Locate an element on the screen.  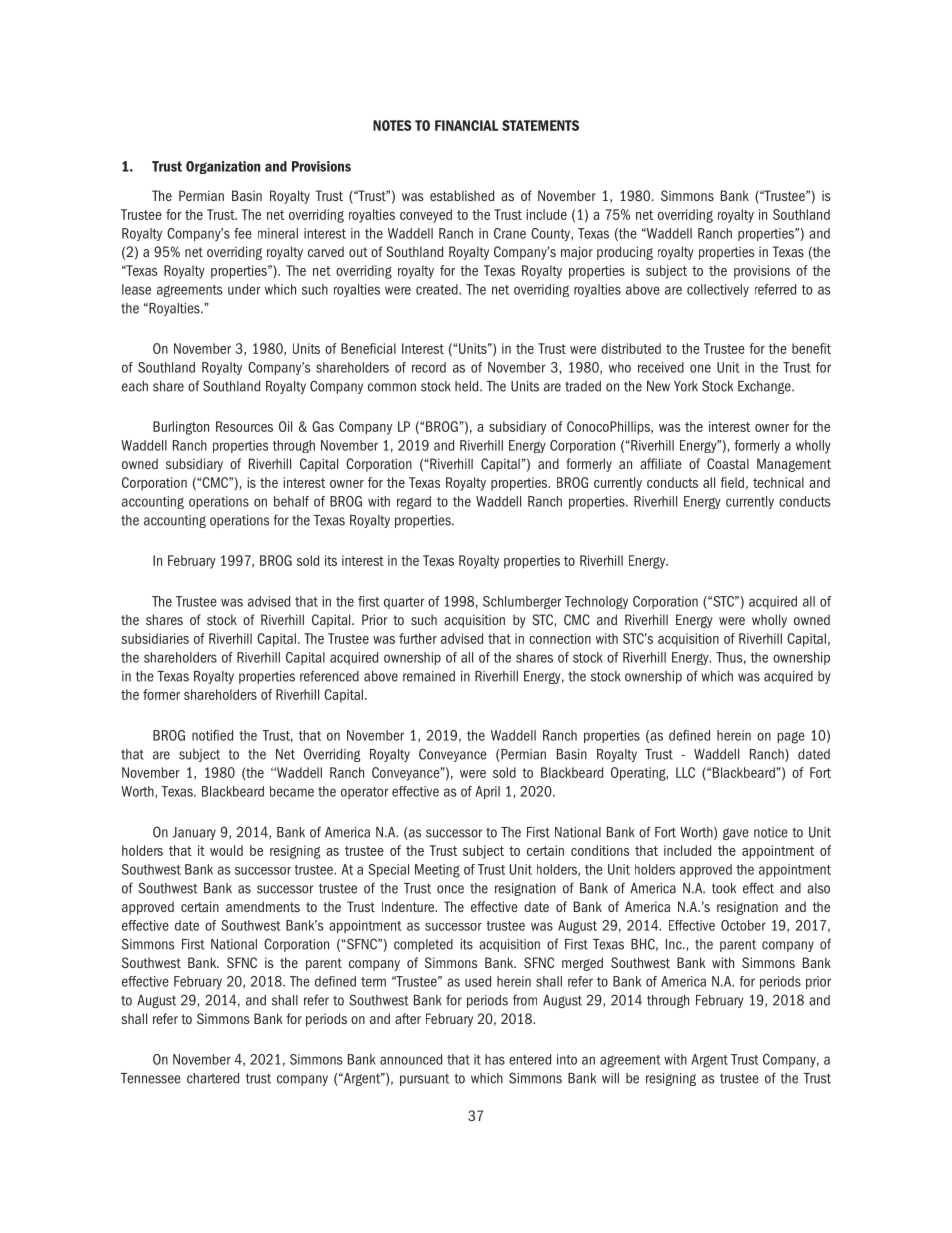
subsidiaries is located at coordinates (155, 638).
